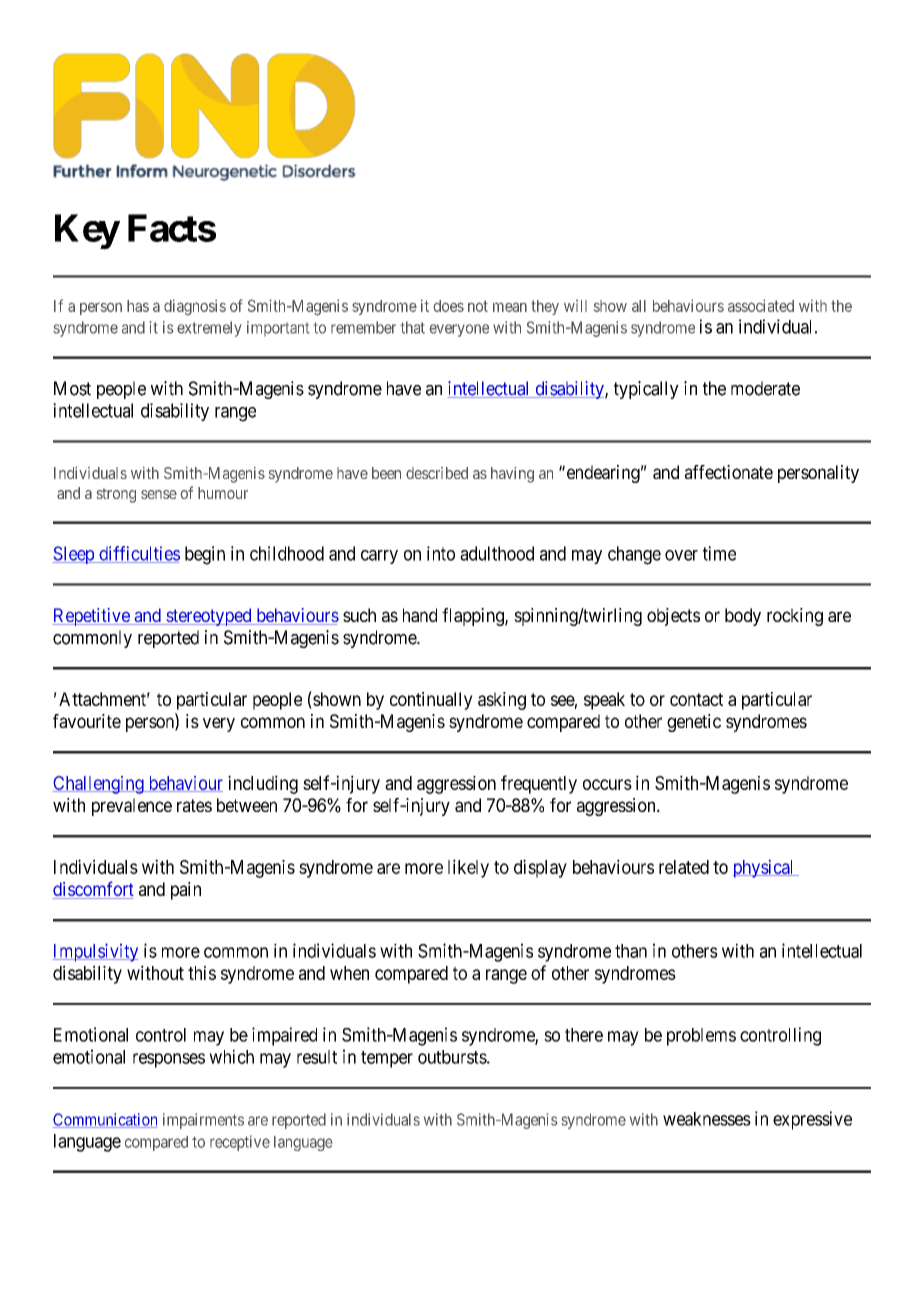 This screenshot has width=924, height=1308. What do you see at coordinates (387, 1059) in the screenshot?
I see `temper` at bounding box center [387, 1059].
